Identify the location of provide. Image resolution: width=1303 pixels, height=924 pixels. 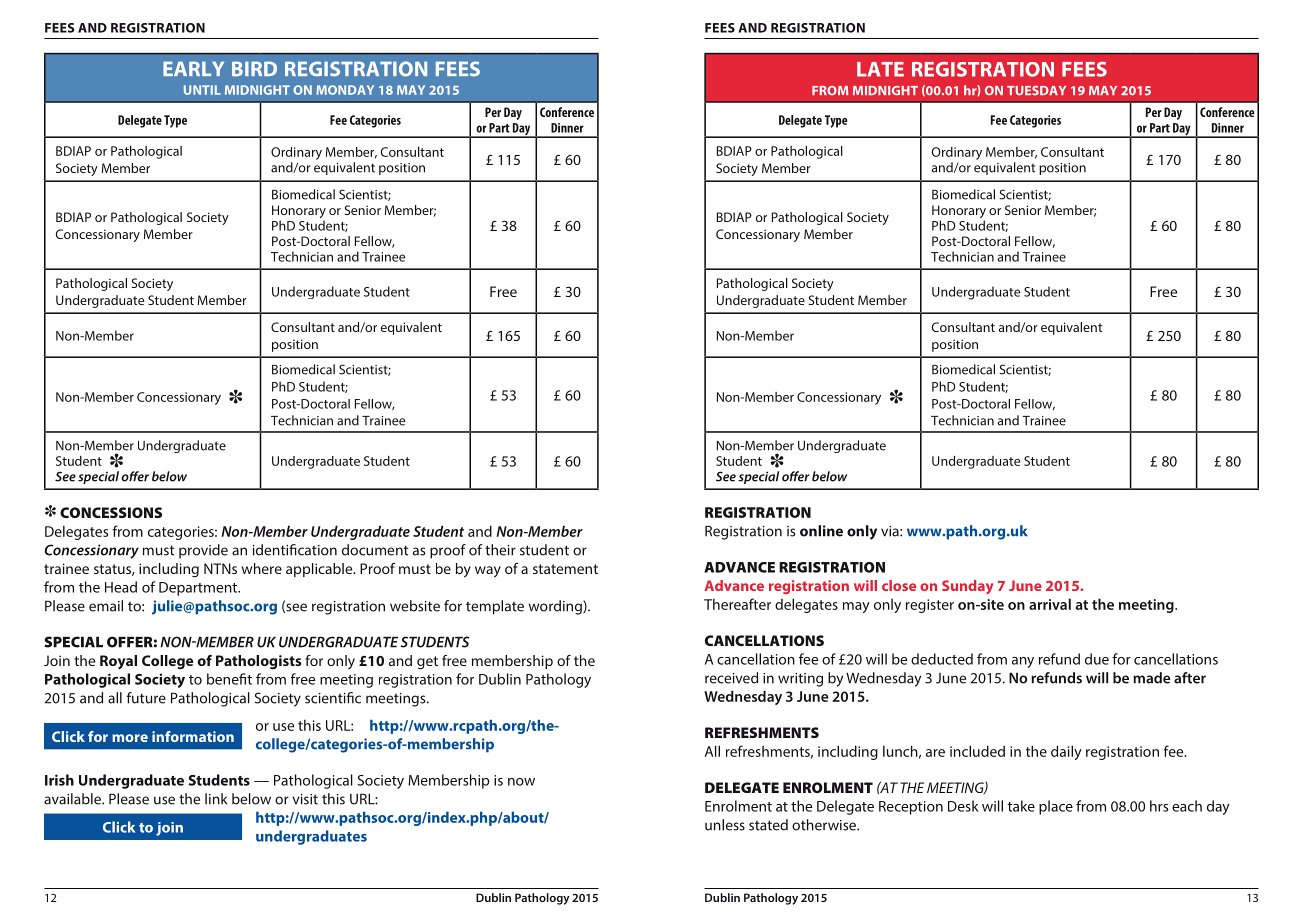
(203, 551).
